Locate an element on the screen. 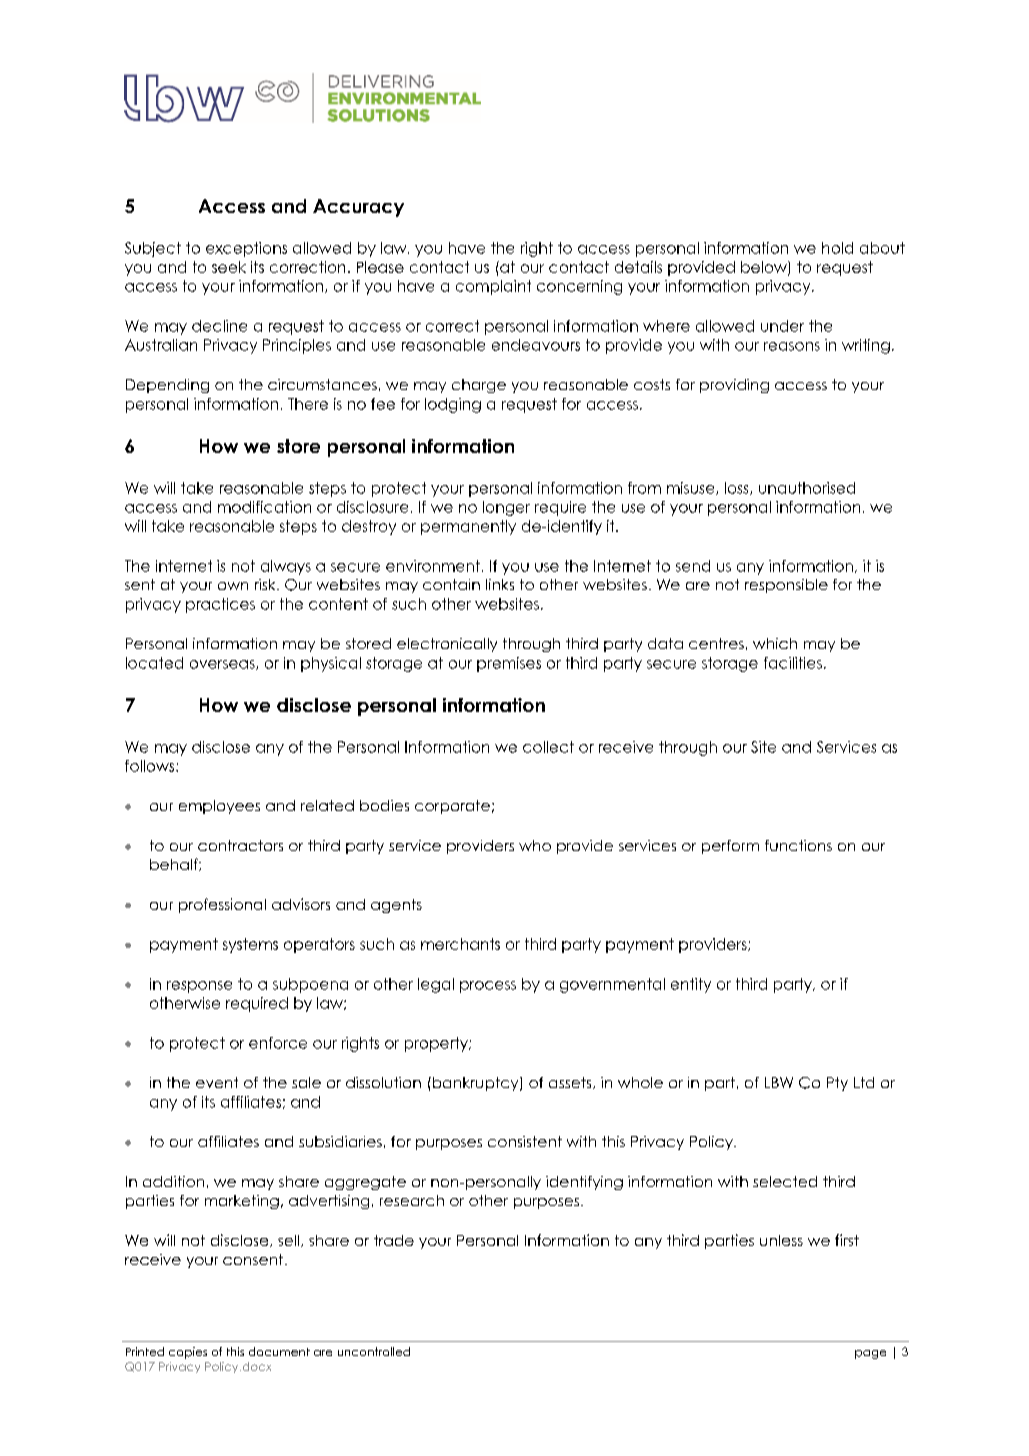 This screenshot has height=1456, width=1029. collect is located at coordinates (548, 747).
